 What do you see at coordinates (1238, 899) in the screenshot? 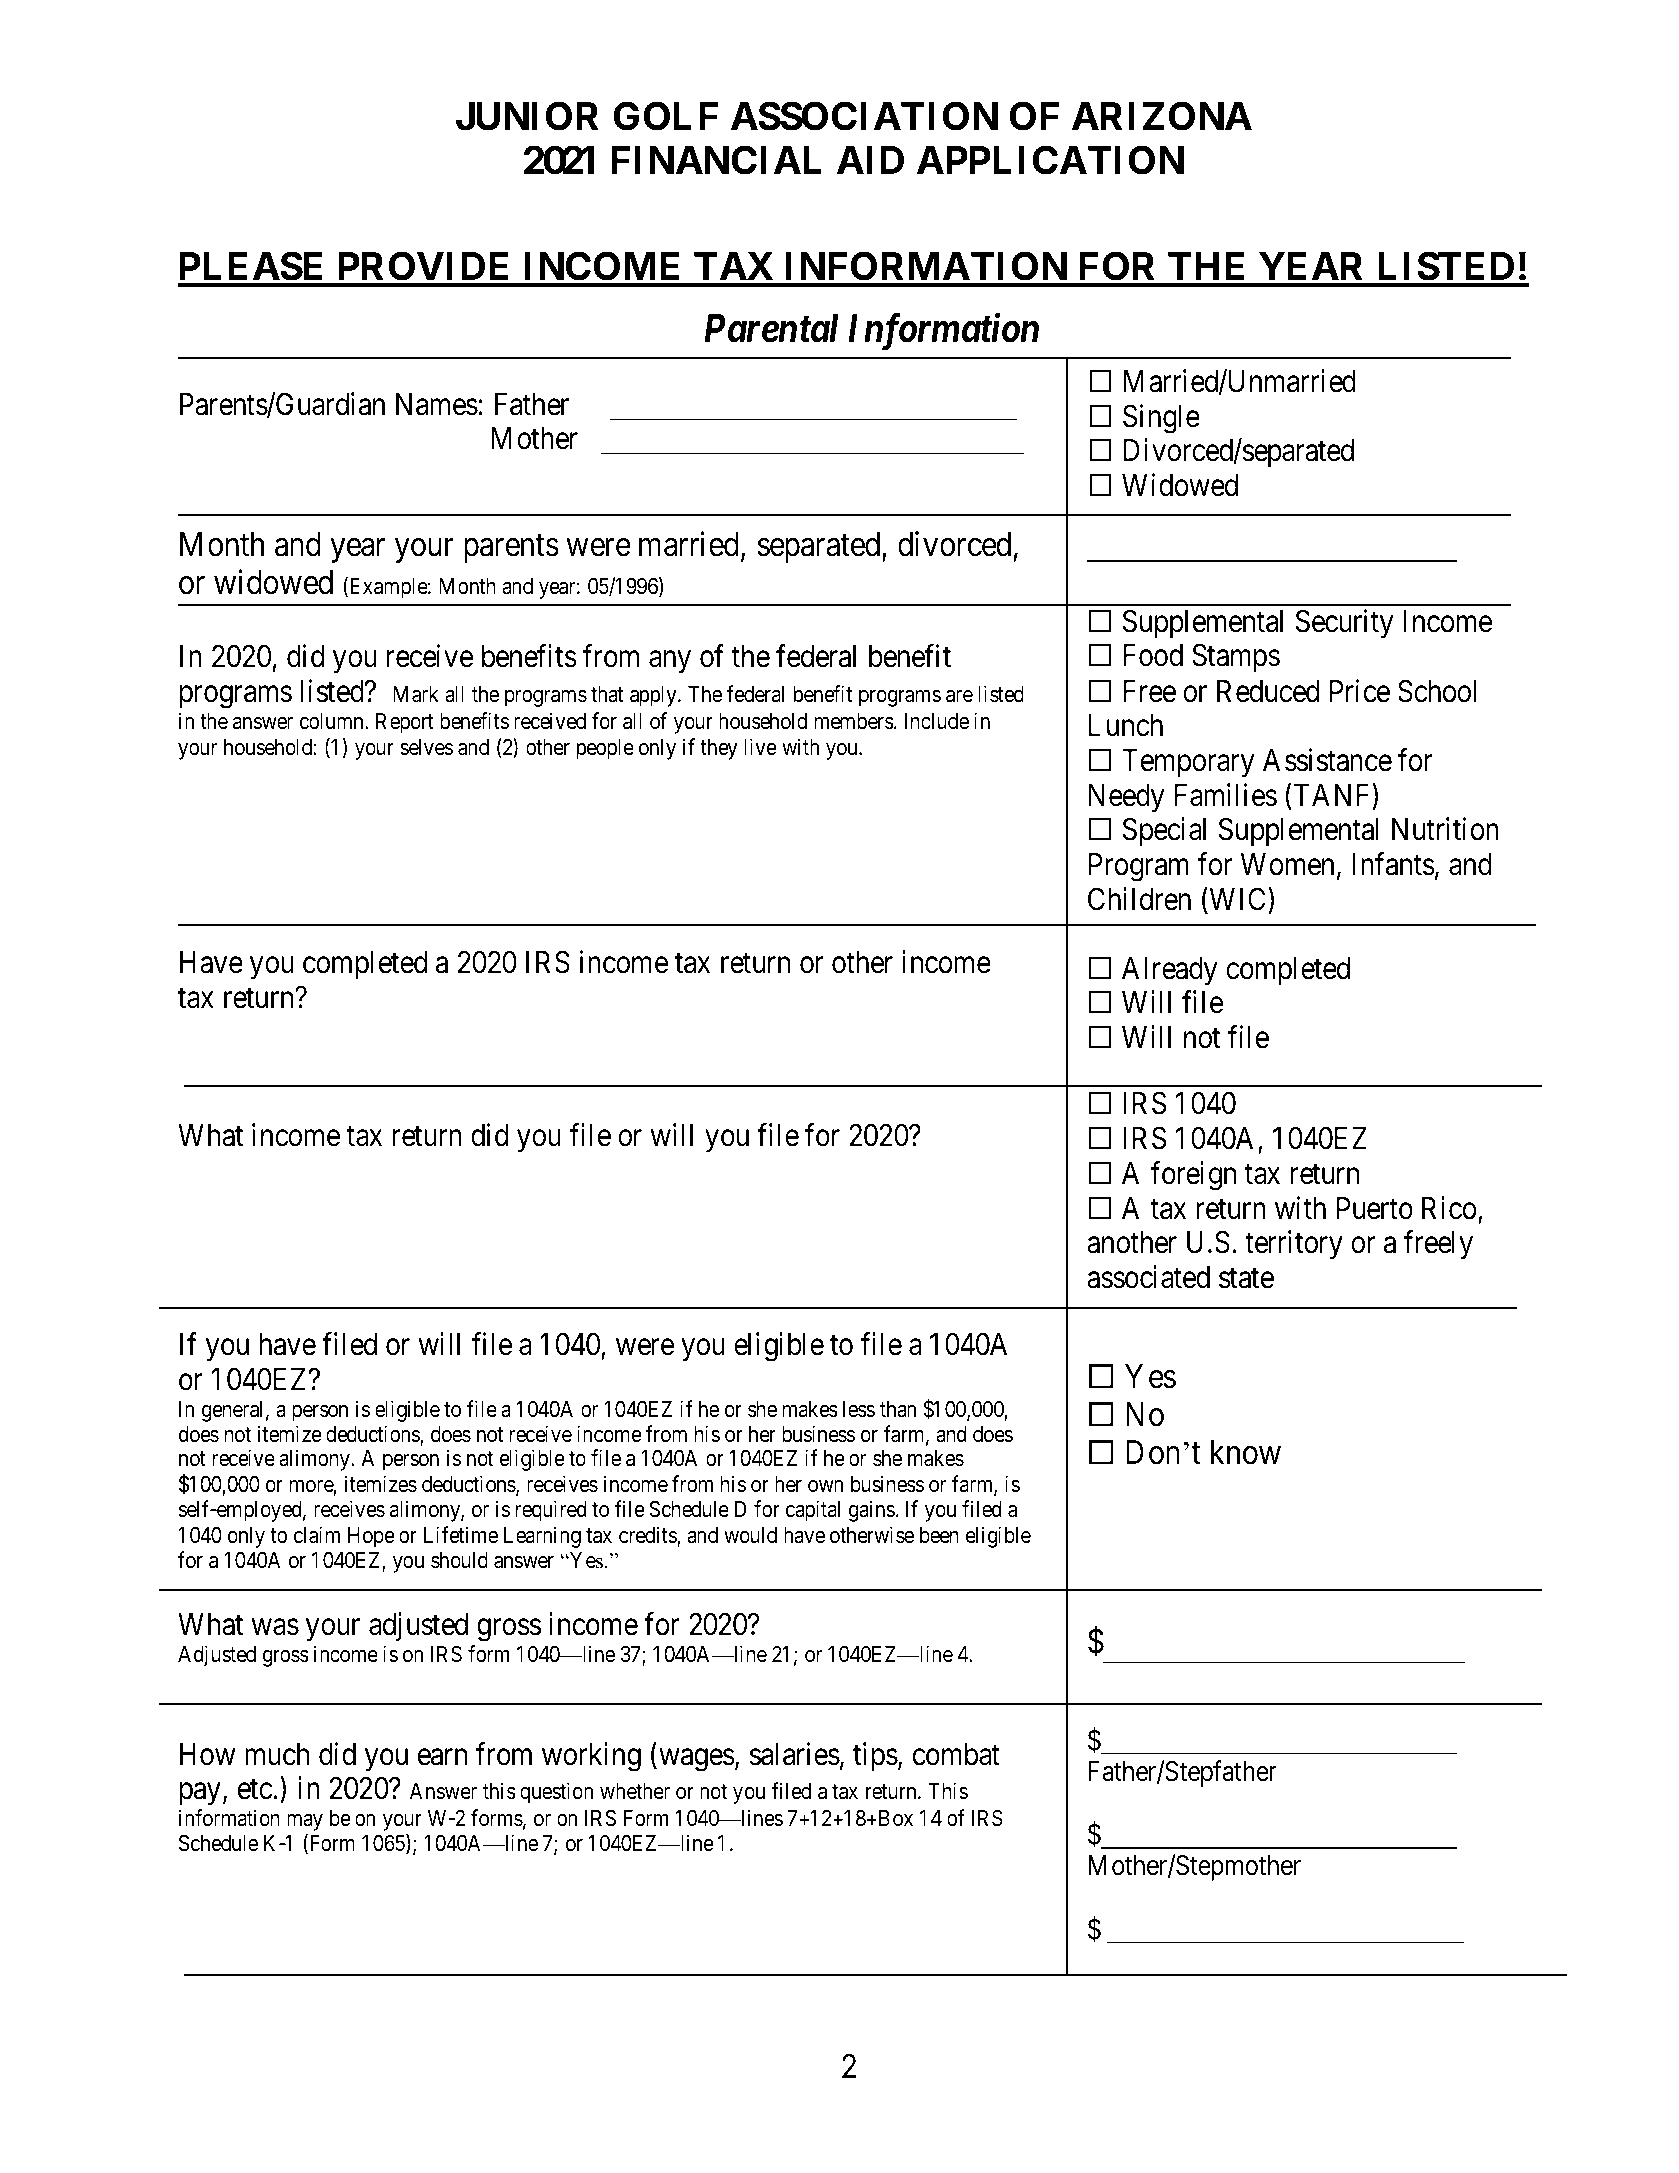
I see `WIC` at bounding box center [1238, 899].
